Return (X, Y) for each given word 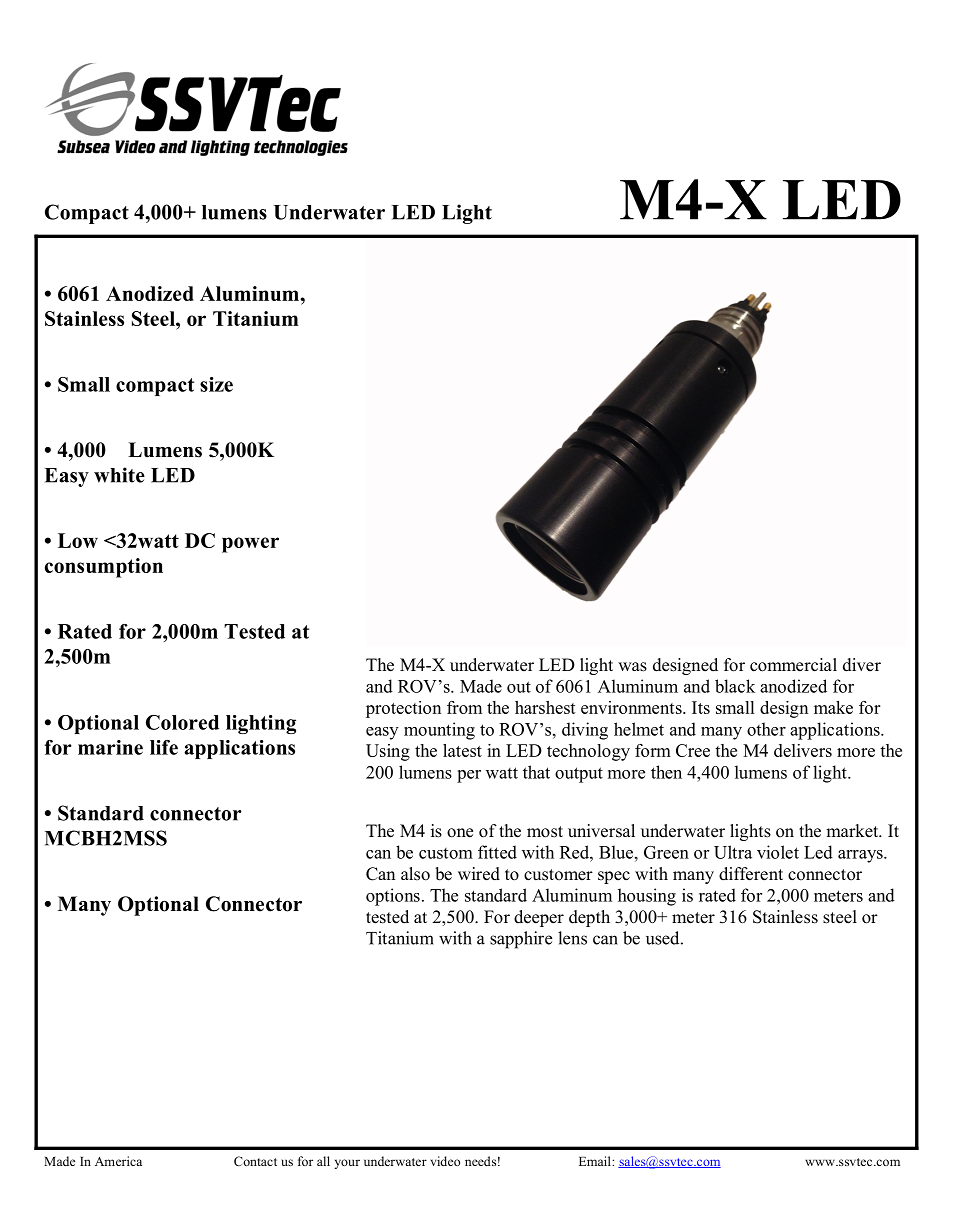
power (250, 545)
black (735, 686)
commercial (793, 665)
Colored (182, 722)
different (751, 874)
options (393, 897)
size (216, 384)
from (464, 707)
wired (479, 874)
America (118, 1161)
